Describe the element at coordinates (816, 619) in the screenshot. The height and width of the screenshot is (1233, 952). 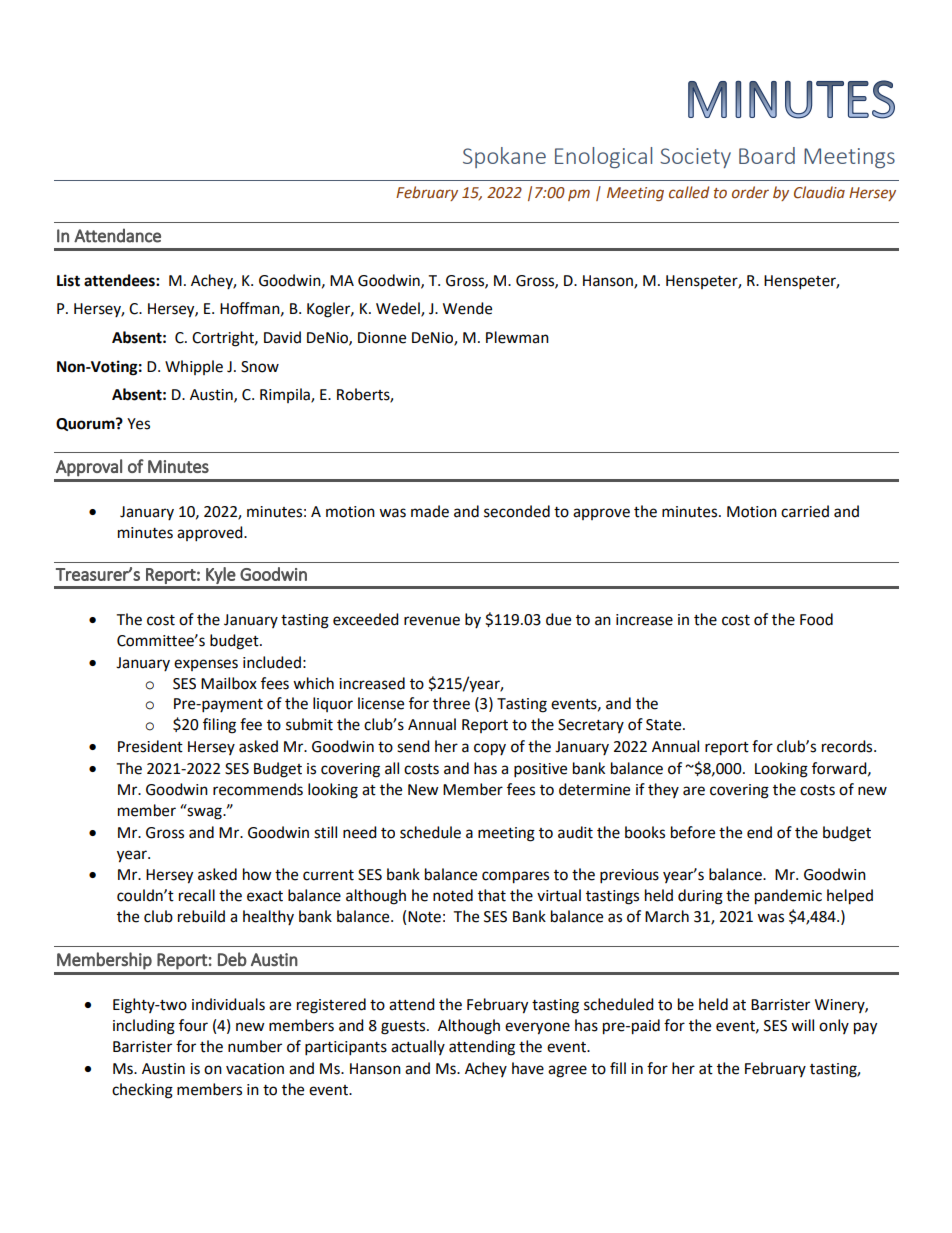
I see `Food` at that location.
